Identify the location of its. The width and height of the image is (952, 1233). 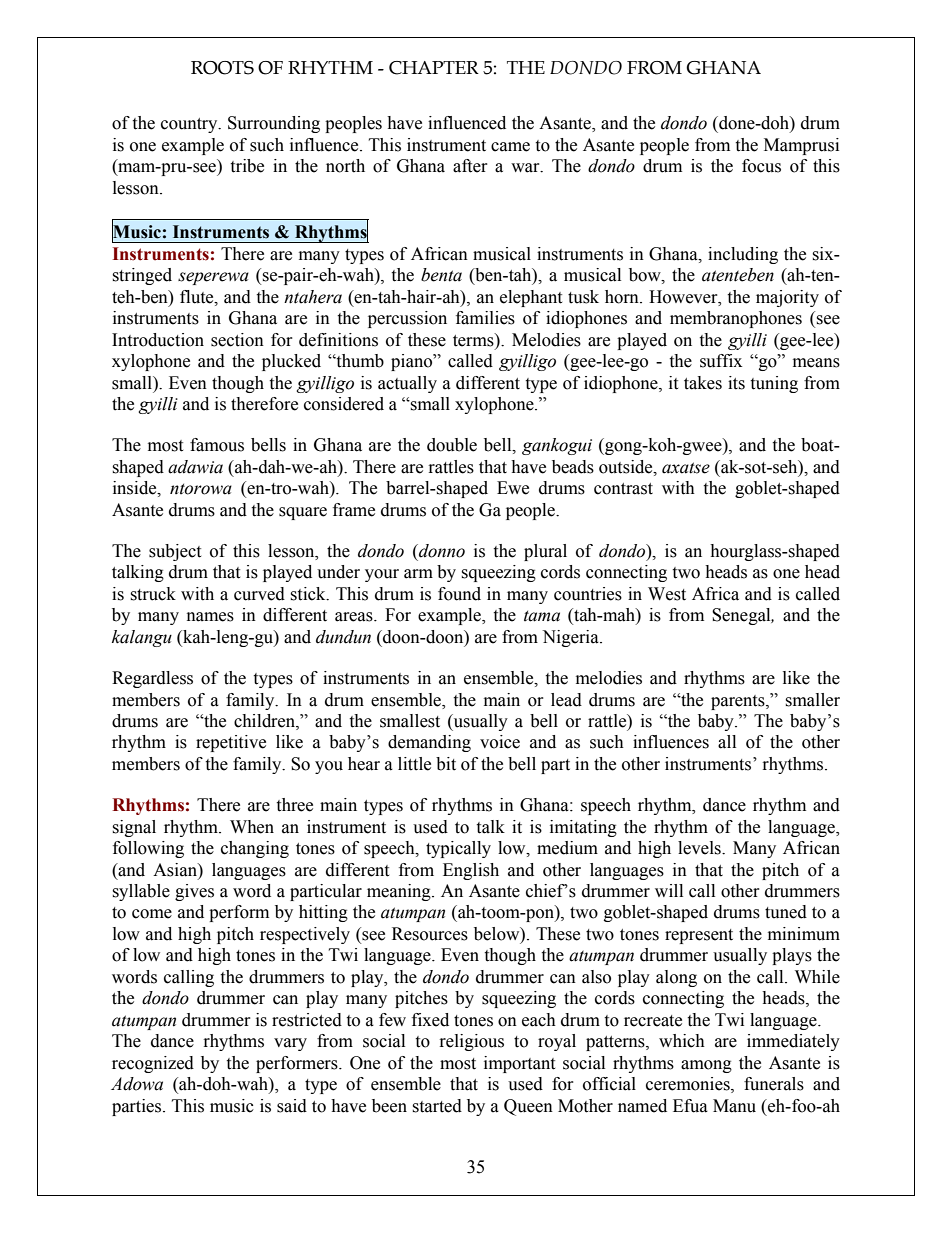
(736, 383).
